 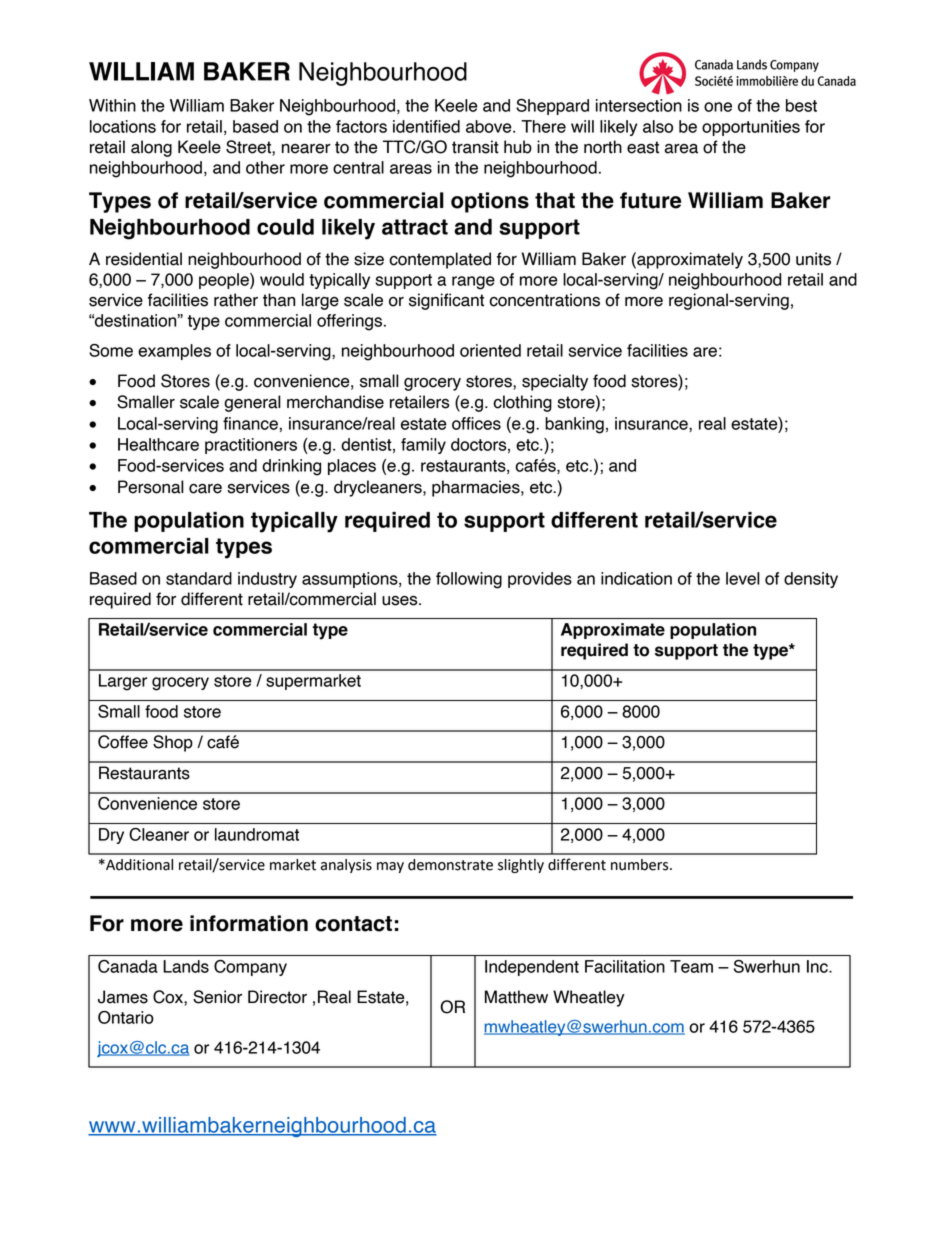 I want to click on along, so click(x=151, y=148).
